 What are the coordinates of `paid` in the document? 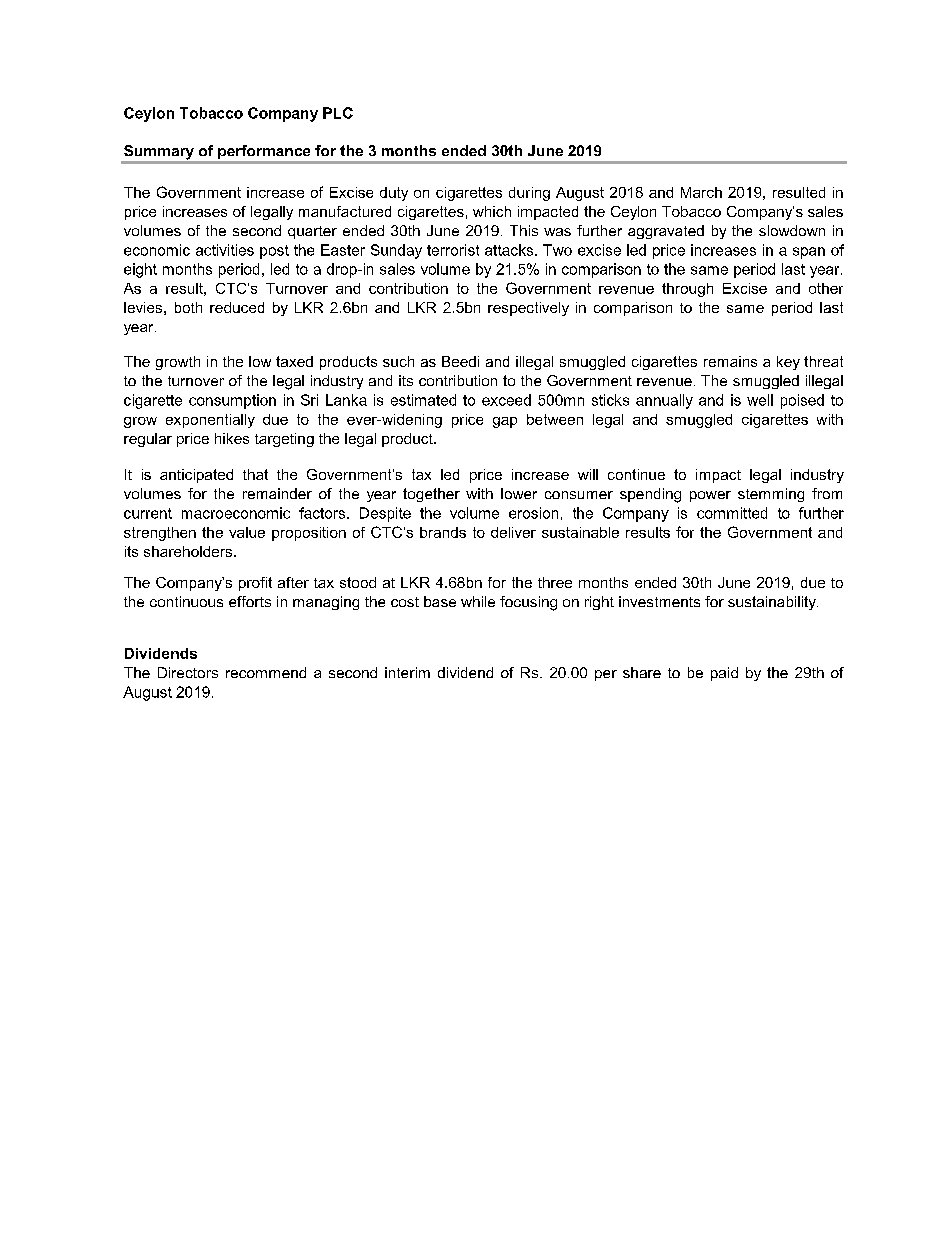 It's located at (724, 674).
